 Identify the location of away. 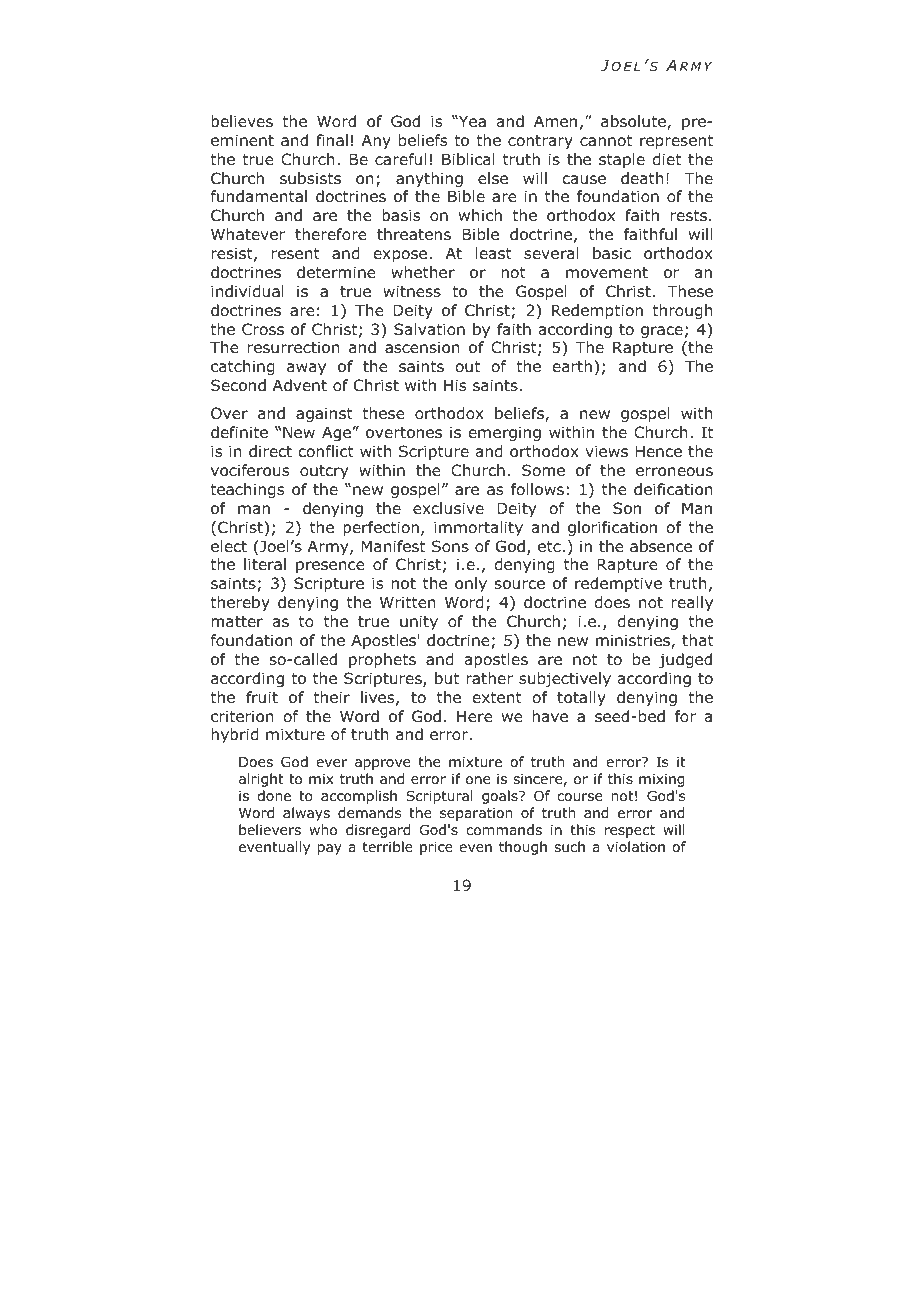
(306, 369).
